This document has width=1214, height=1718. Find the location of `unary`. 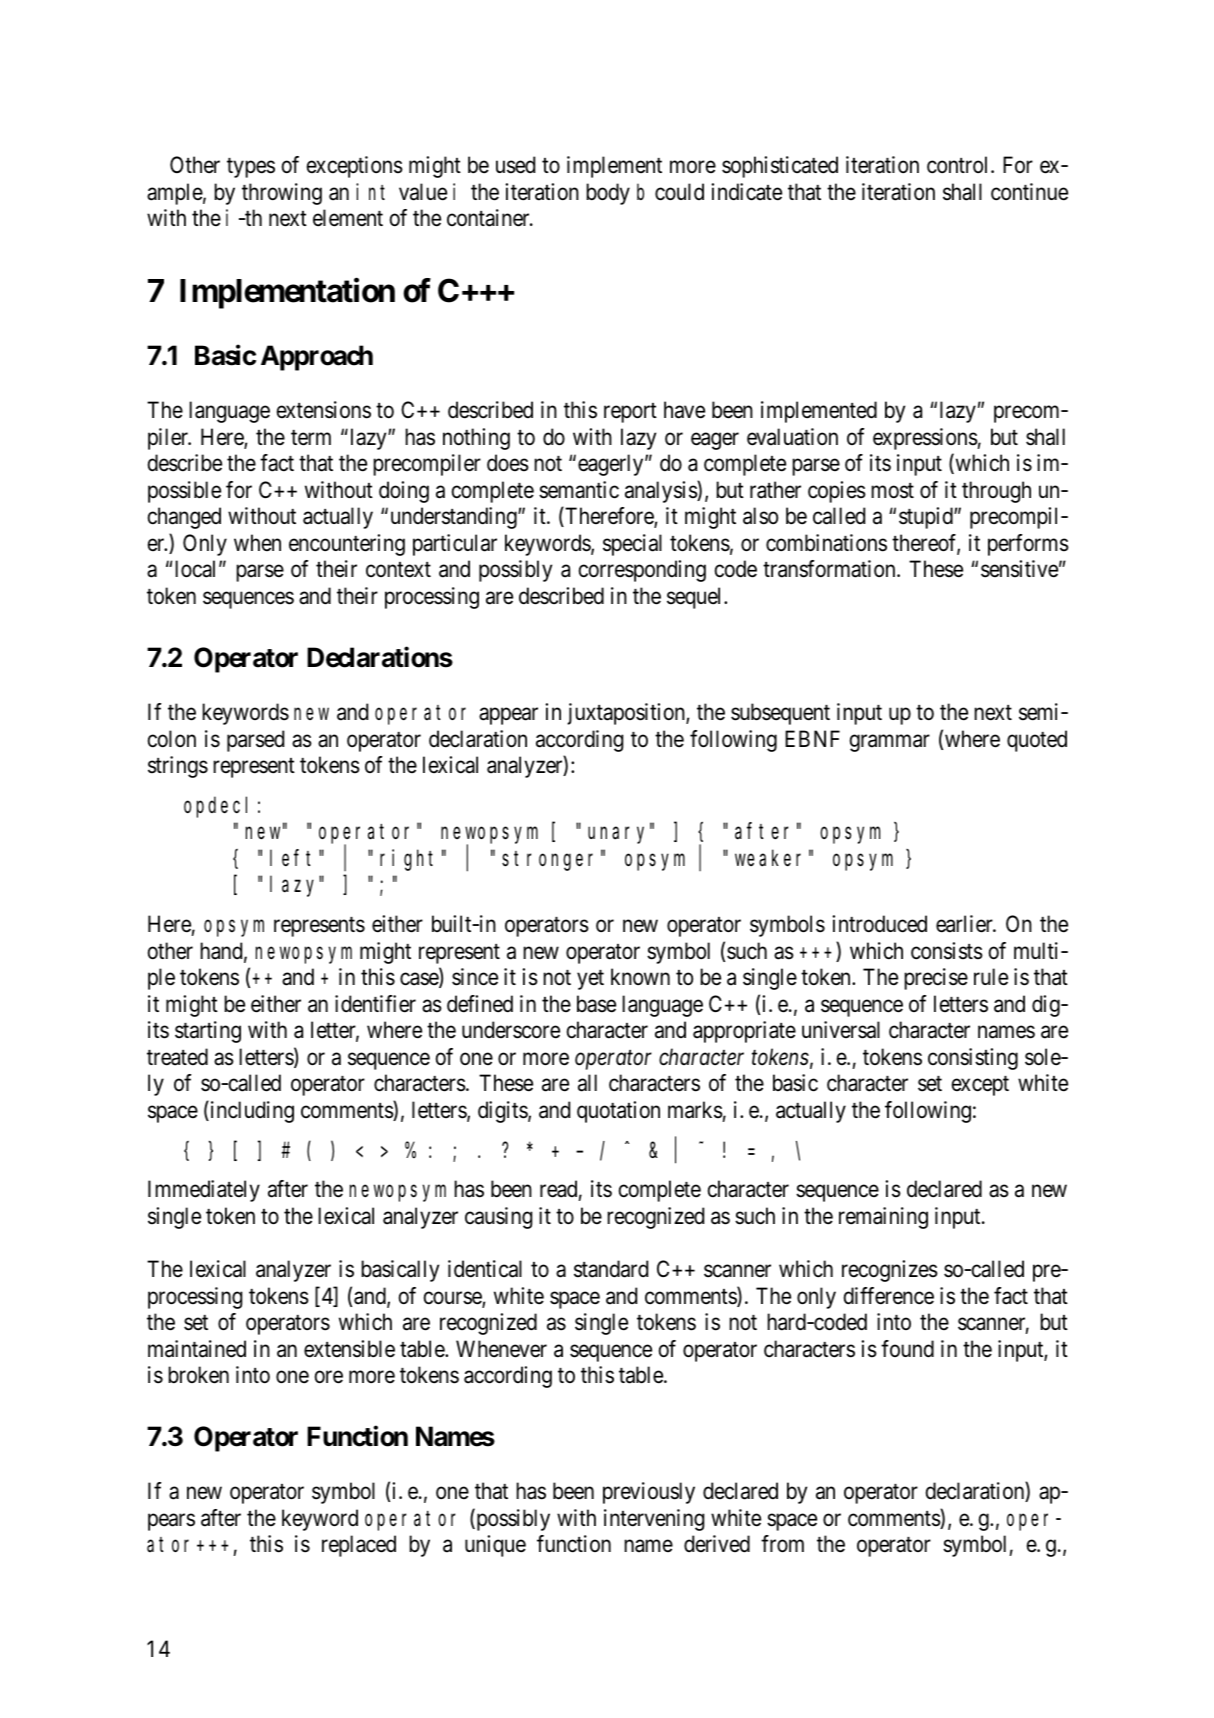

unary is located at coordinates (619, 835).
